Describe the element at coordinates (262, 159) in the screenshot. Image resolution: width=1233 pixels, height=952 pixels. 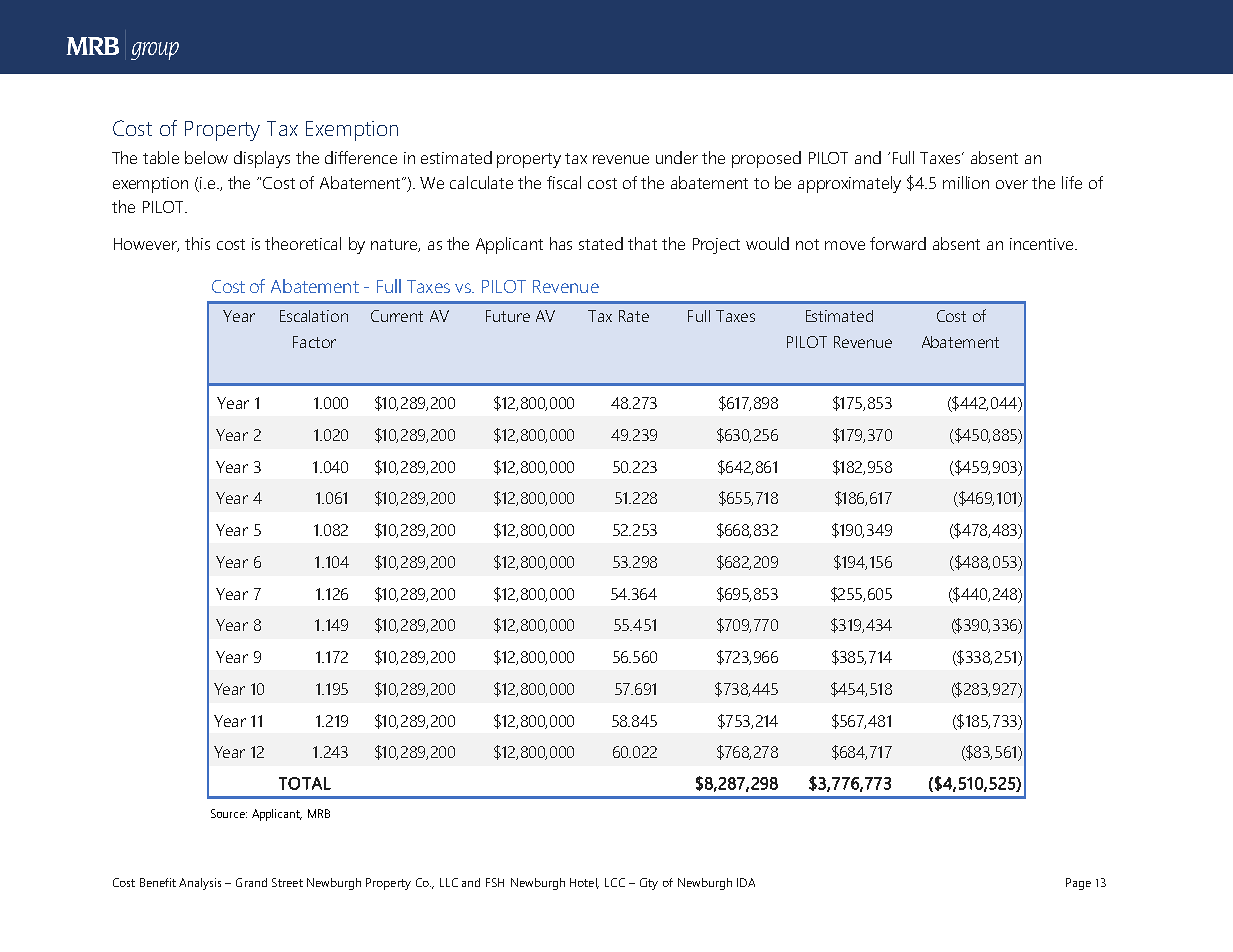
I see `displays` at that location.
